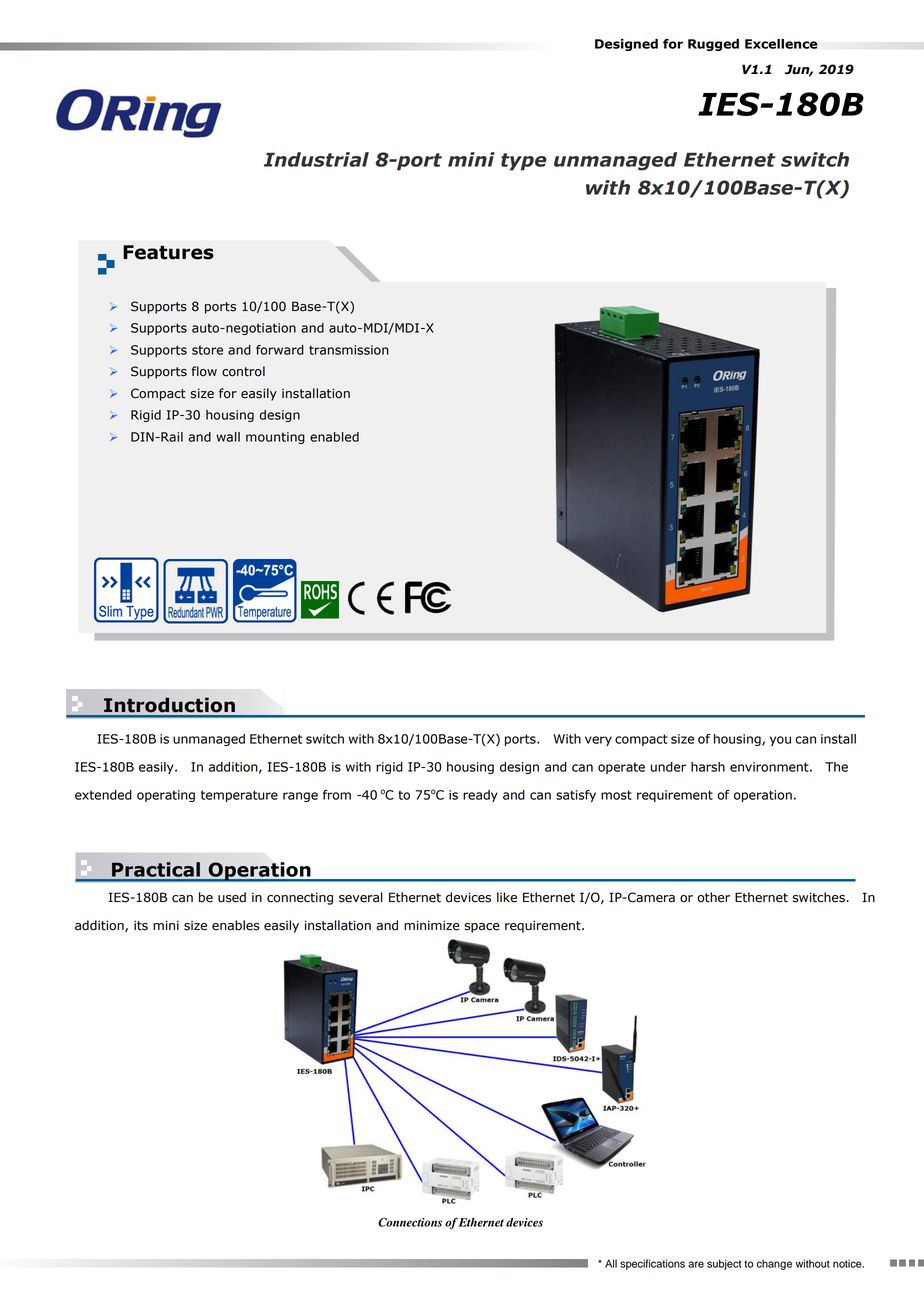 The image size is (924, 1308). What do you see at coordinates (524, 162) in the screenshot?
I see `type` at bounding box center [524, 162].
